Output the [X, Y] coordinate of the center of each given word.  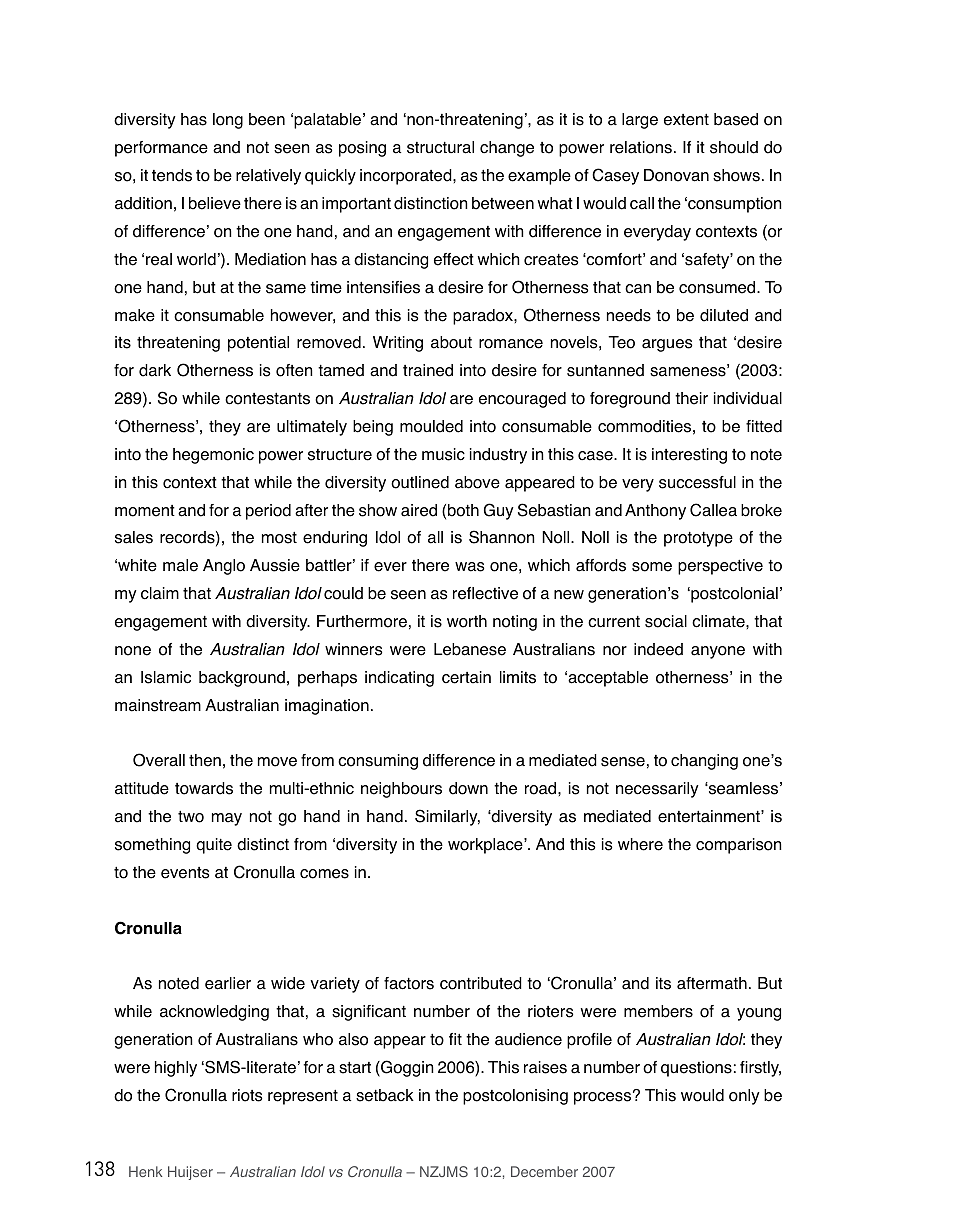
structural [440, 147]
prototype [698, 539]
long [228, 121]
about [451, 342]
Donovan [676, 175]
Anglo [224, 567]
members [658, 1011]
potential [258, 344]
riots [247, 1095]
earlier [228, 983]
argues [667, 345]
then [205, 760]
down [468, 788]
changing [704, 762]
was [470, 567]
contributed [481, 983]
